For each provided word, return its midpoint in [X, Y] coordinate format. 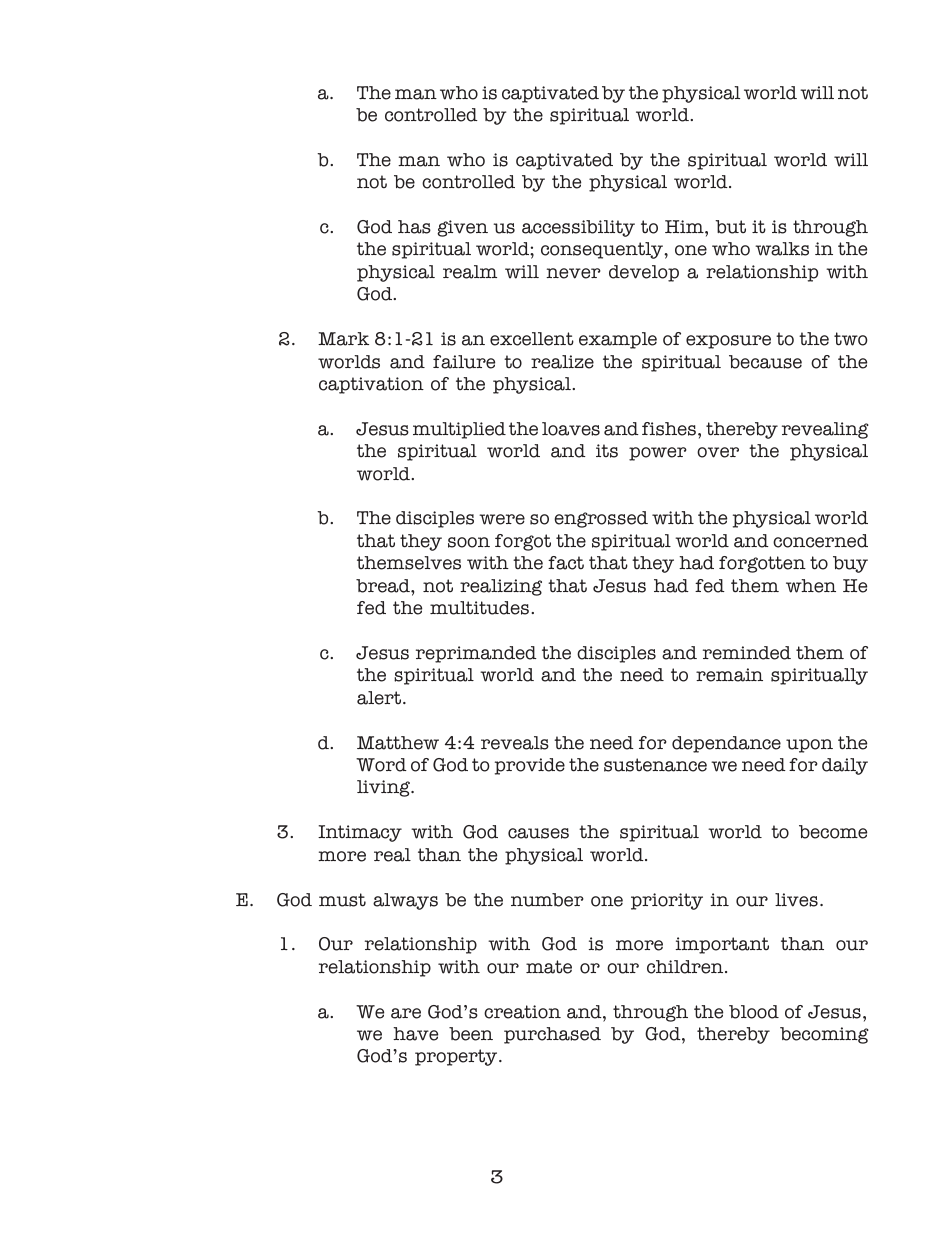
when [811, 586]
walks [782, 249]
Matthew [398, 743]
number [547, 900]
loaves [571, 429]
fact [566, 563]
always [405, 901]
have [415, 1034]
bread [384, 586]
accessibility [578, 228]
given [462, 228]
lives [796, 900]
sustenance [655, 765]
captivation [371, 385]
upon [809, 746]
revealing [825, 430]
